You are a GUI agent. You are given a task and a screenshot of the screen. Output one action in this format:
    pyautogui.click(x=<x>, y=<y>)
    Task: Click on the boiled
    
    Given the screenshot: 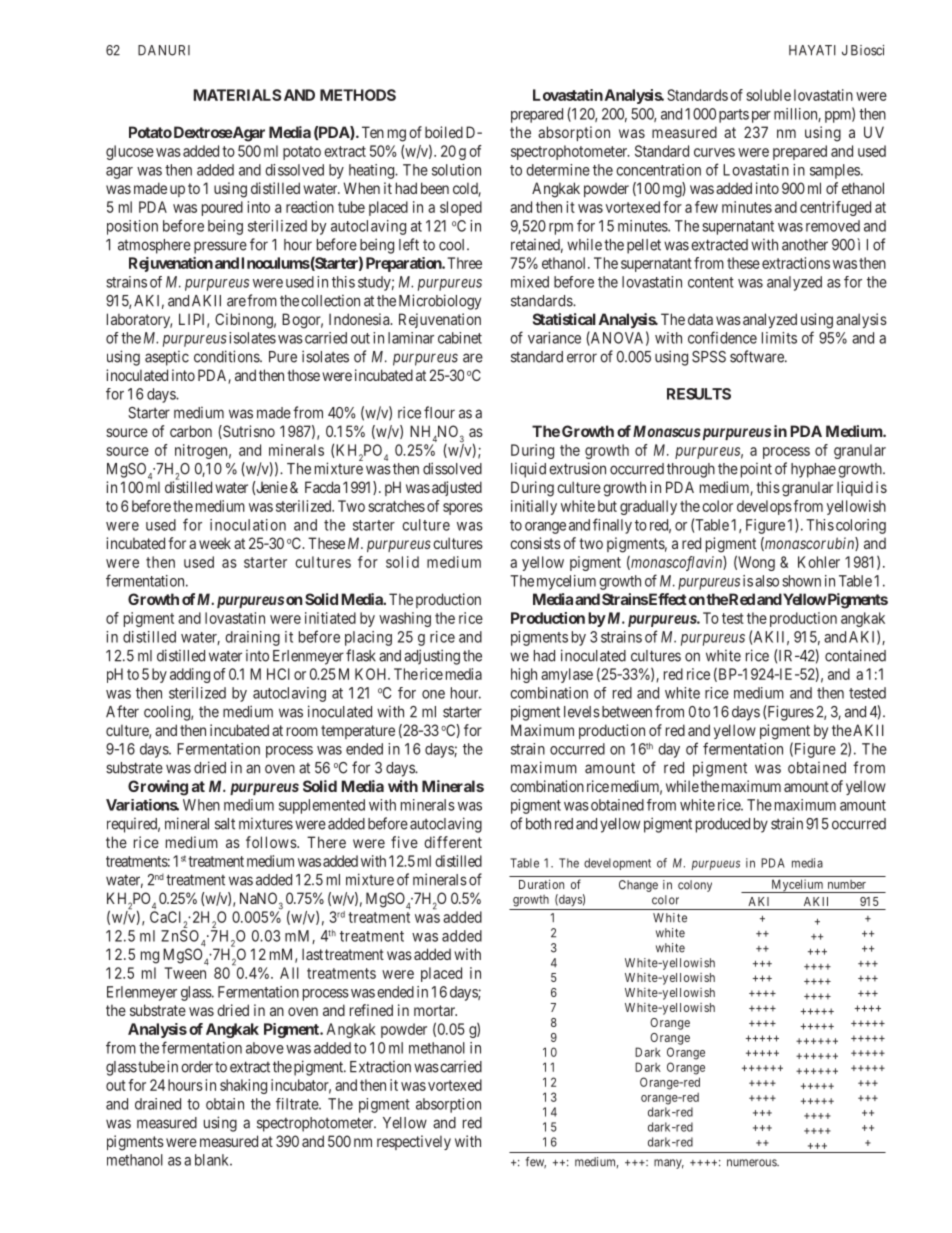 What is the action you would take?
    pyautogui.click(x=444, y=132)
